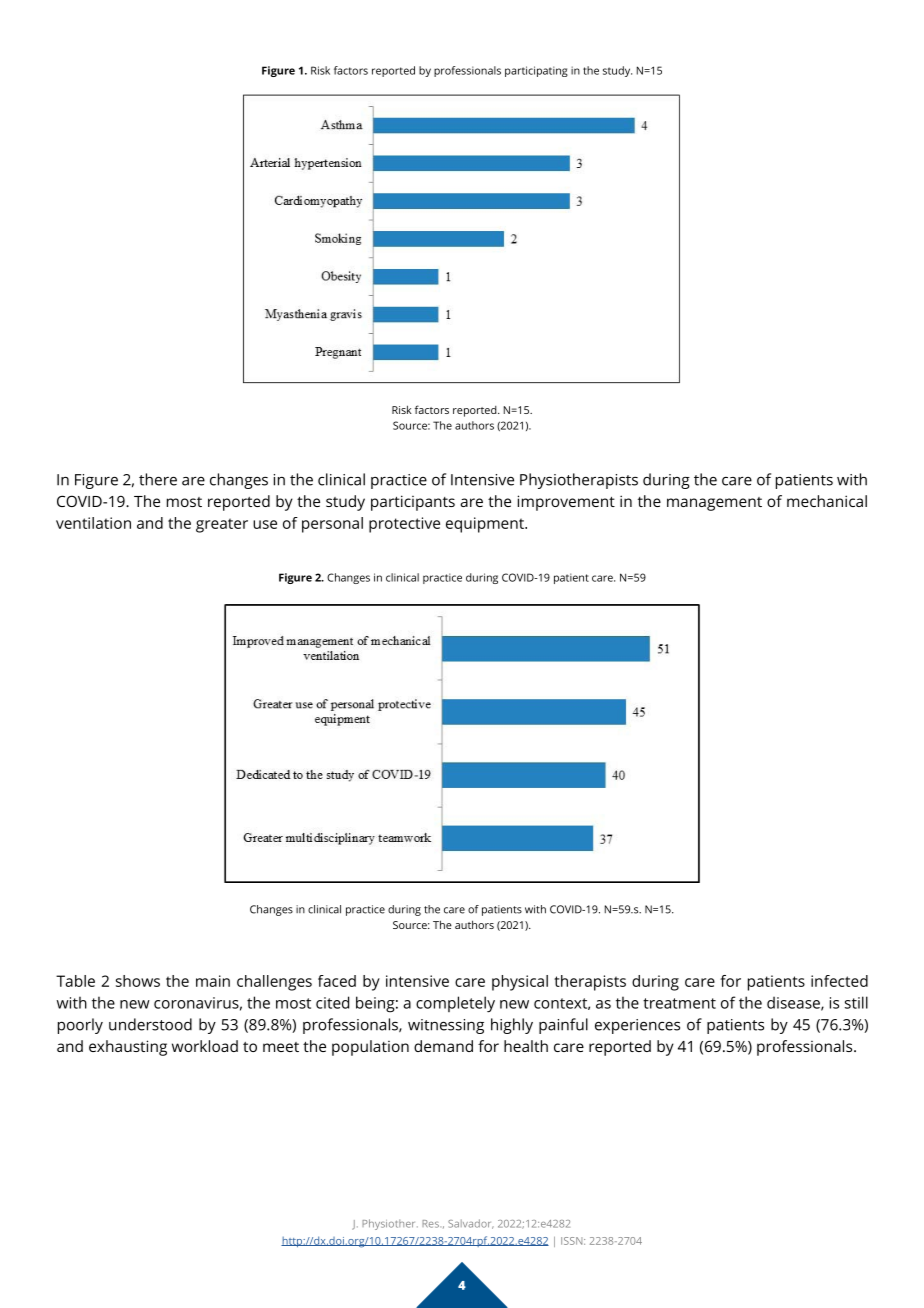 Image resolution: width=924 pixels, height=1308 pixels. I want to click on management, so click(714, 504).
